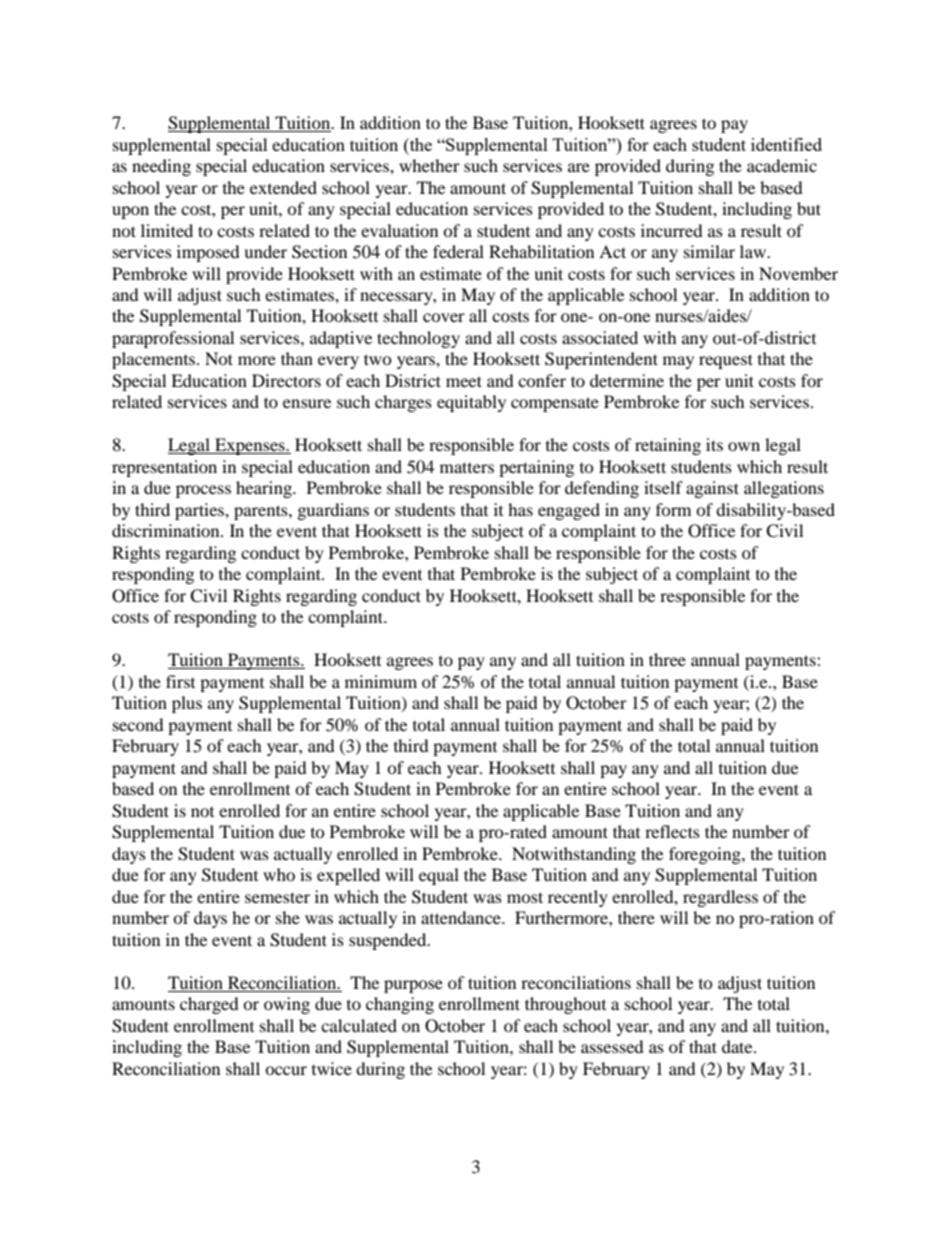 This document has width=952, height=1233. I want to click on request, so click(726, 361).
